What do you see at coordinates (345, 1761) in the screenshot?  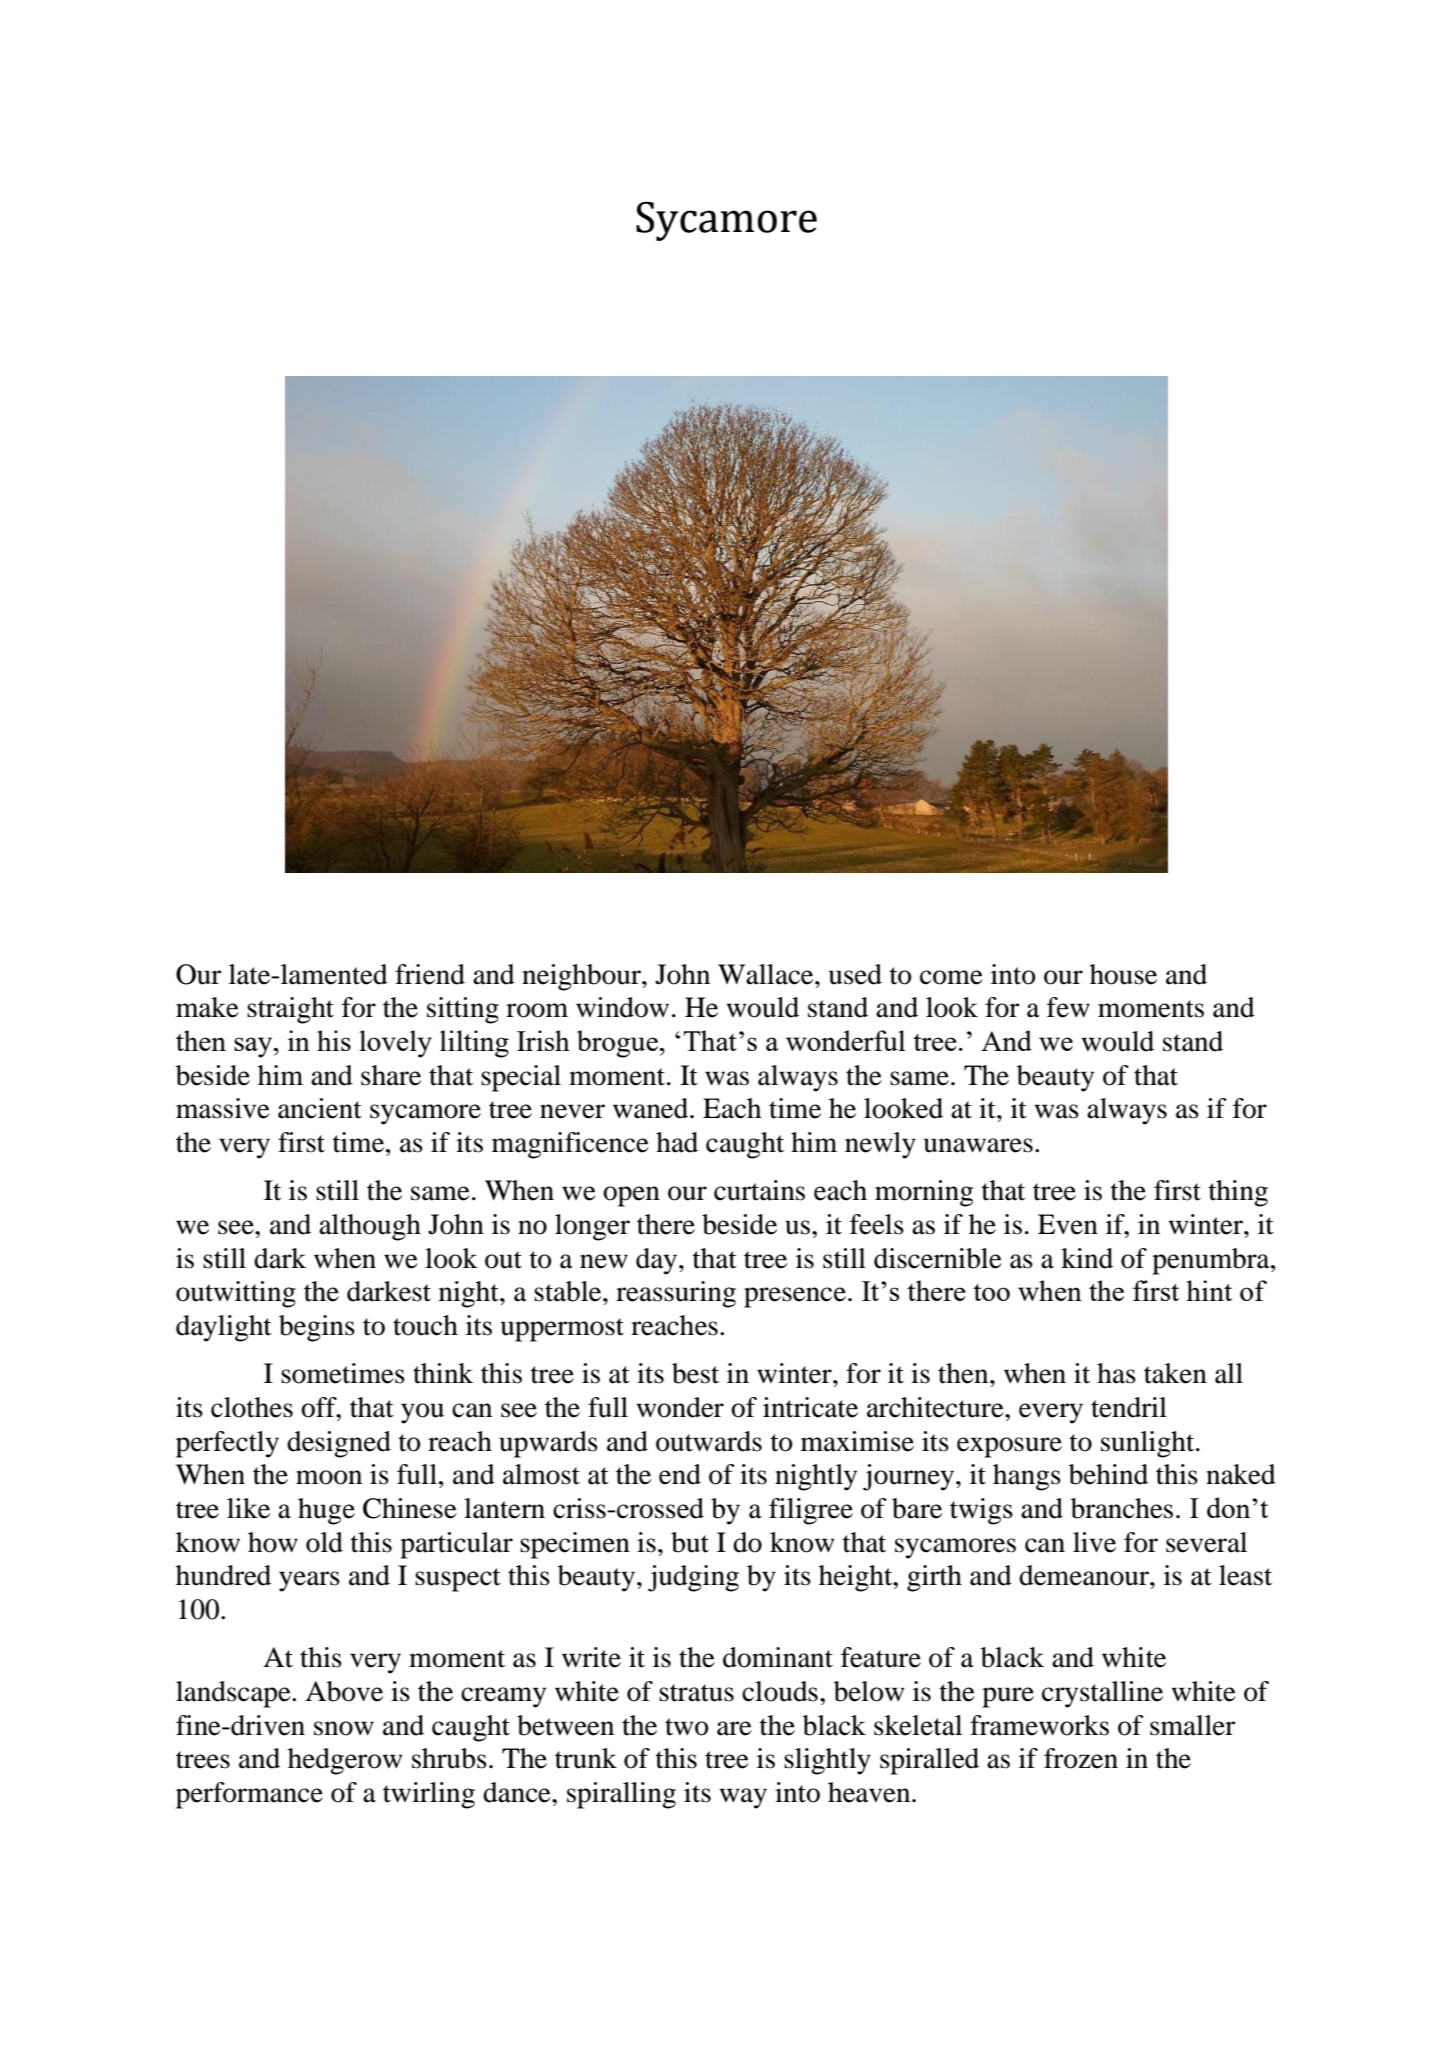 I see `hedgerow` at bounding box center [345, 1761].
